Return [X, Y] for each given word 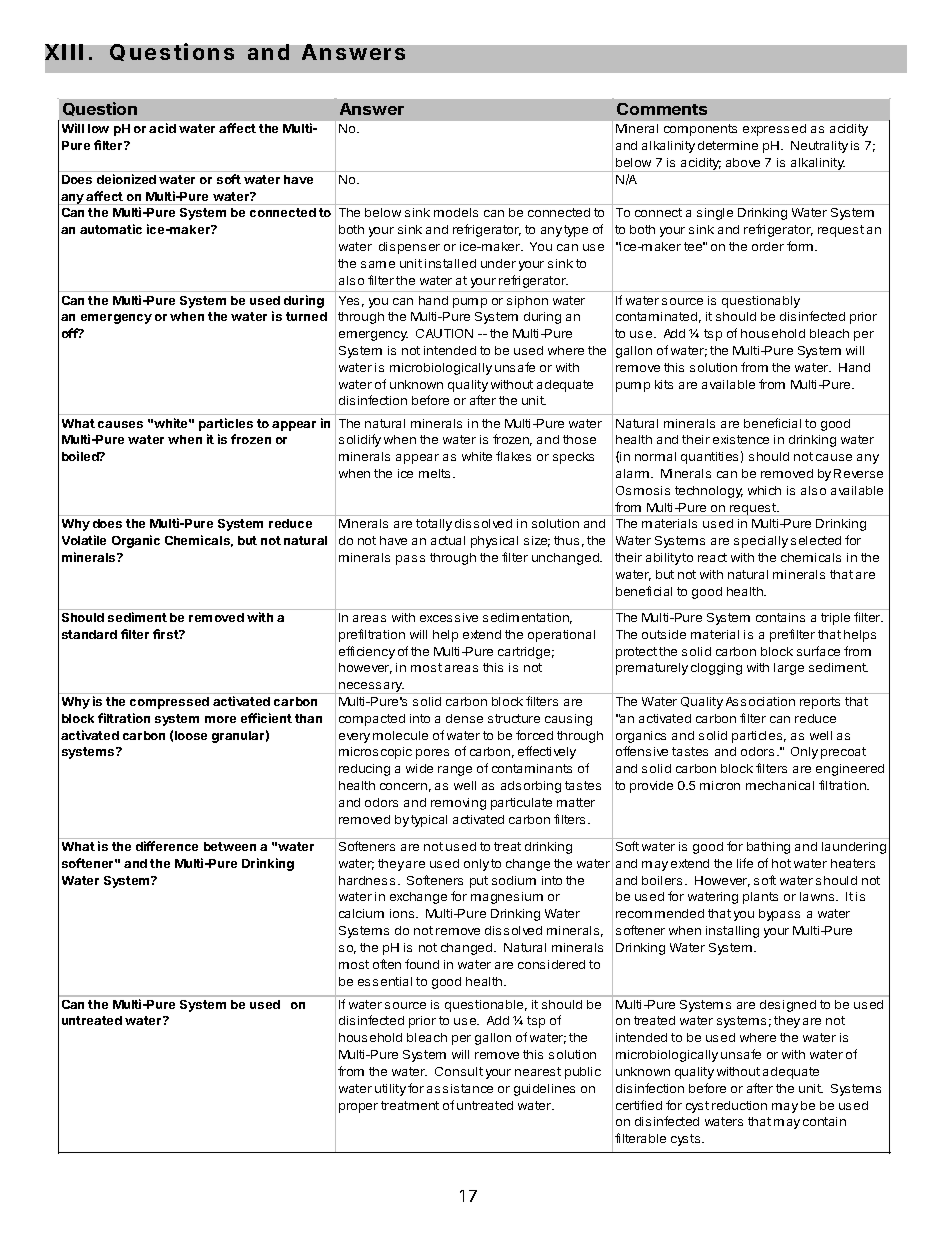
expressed [774, 130]
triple [835, 619]
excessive [449, 617]
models [456, 212]
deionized [126, 179]
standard [89, 634]
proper [358, 1108]
